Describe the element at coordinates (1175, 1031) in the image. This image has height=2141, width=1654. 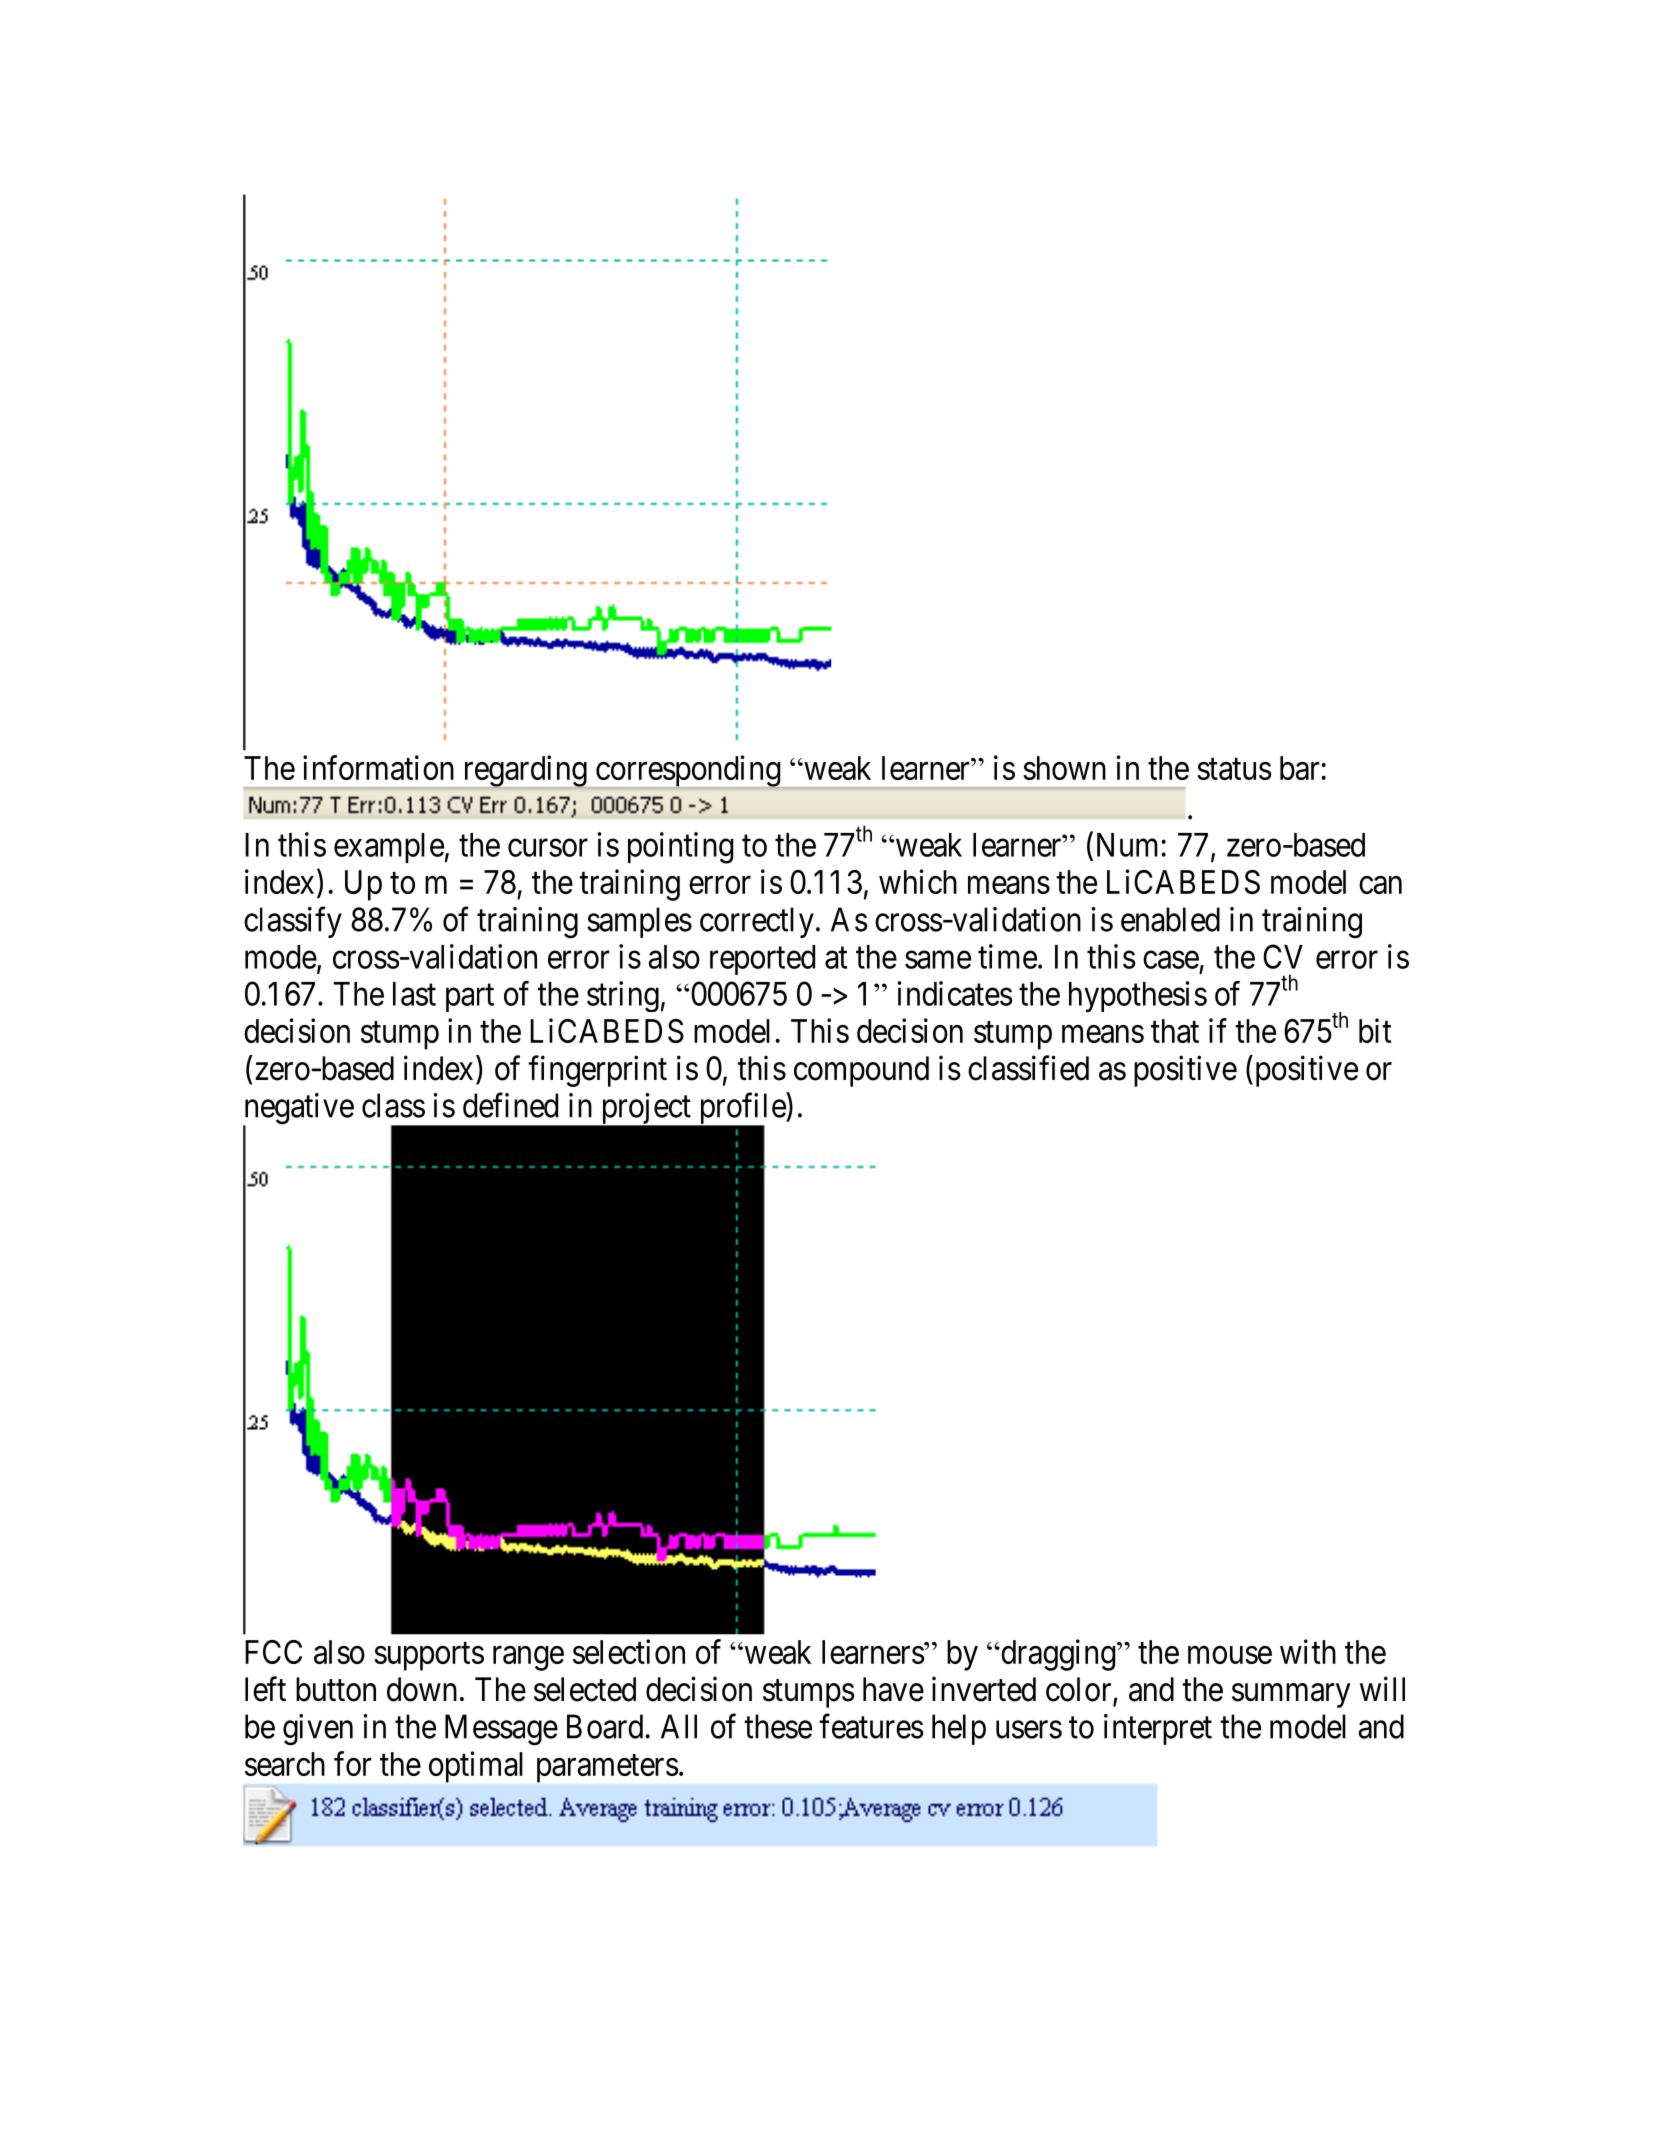
I see `that` at that location.
